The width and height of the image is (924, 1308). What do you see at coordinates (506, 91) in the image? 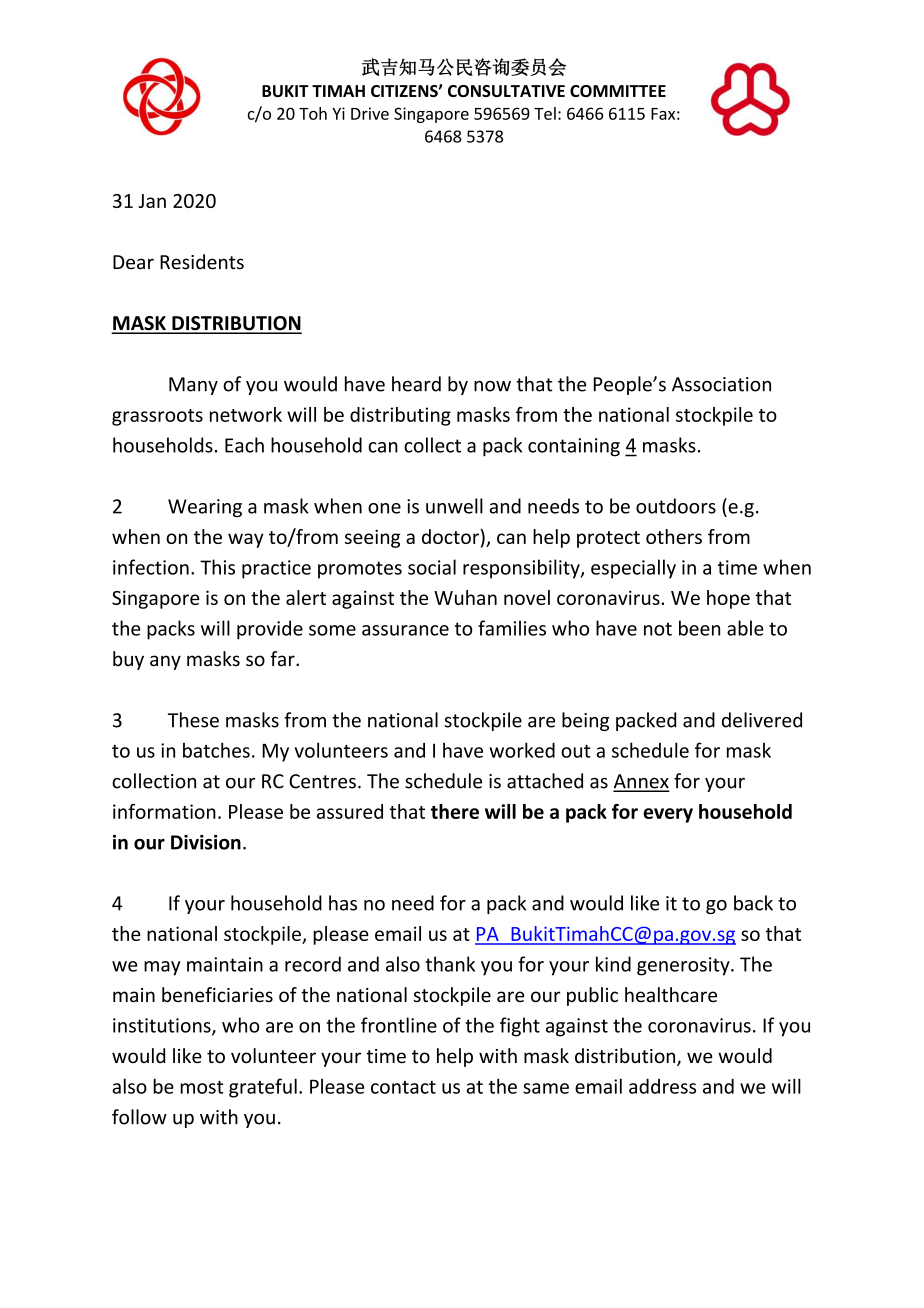
I see `CONSULTATIVE` at bounding box center [506, 91].
